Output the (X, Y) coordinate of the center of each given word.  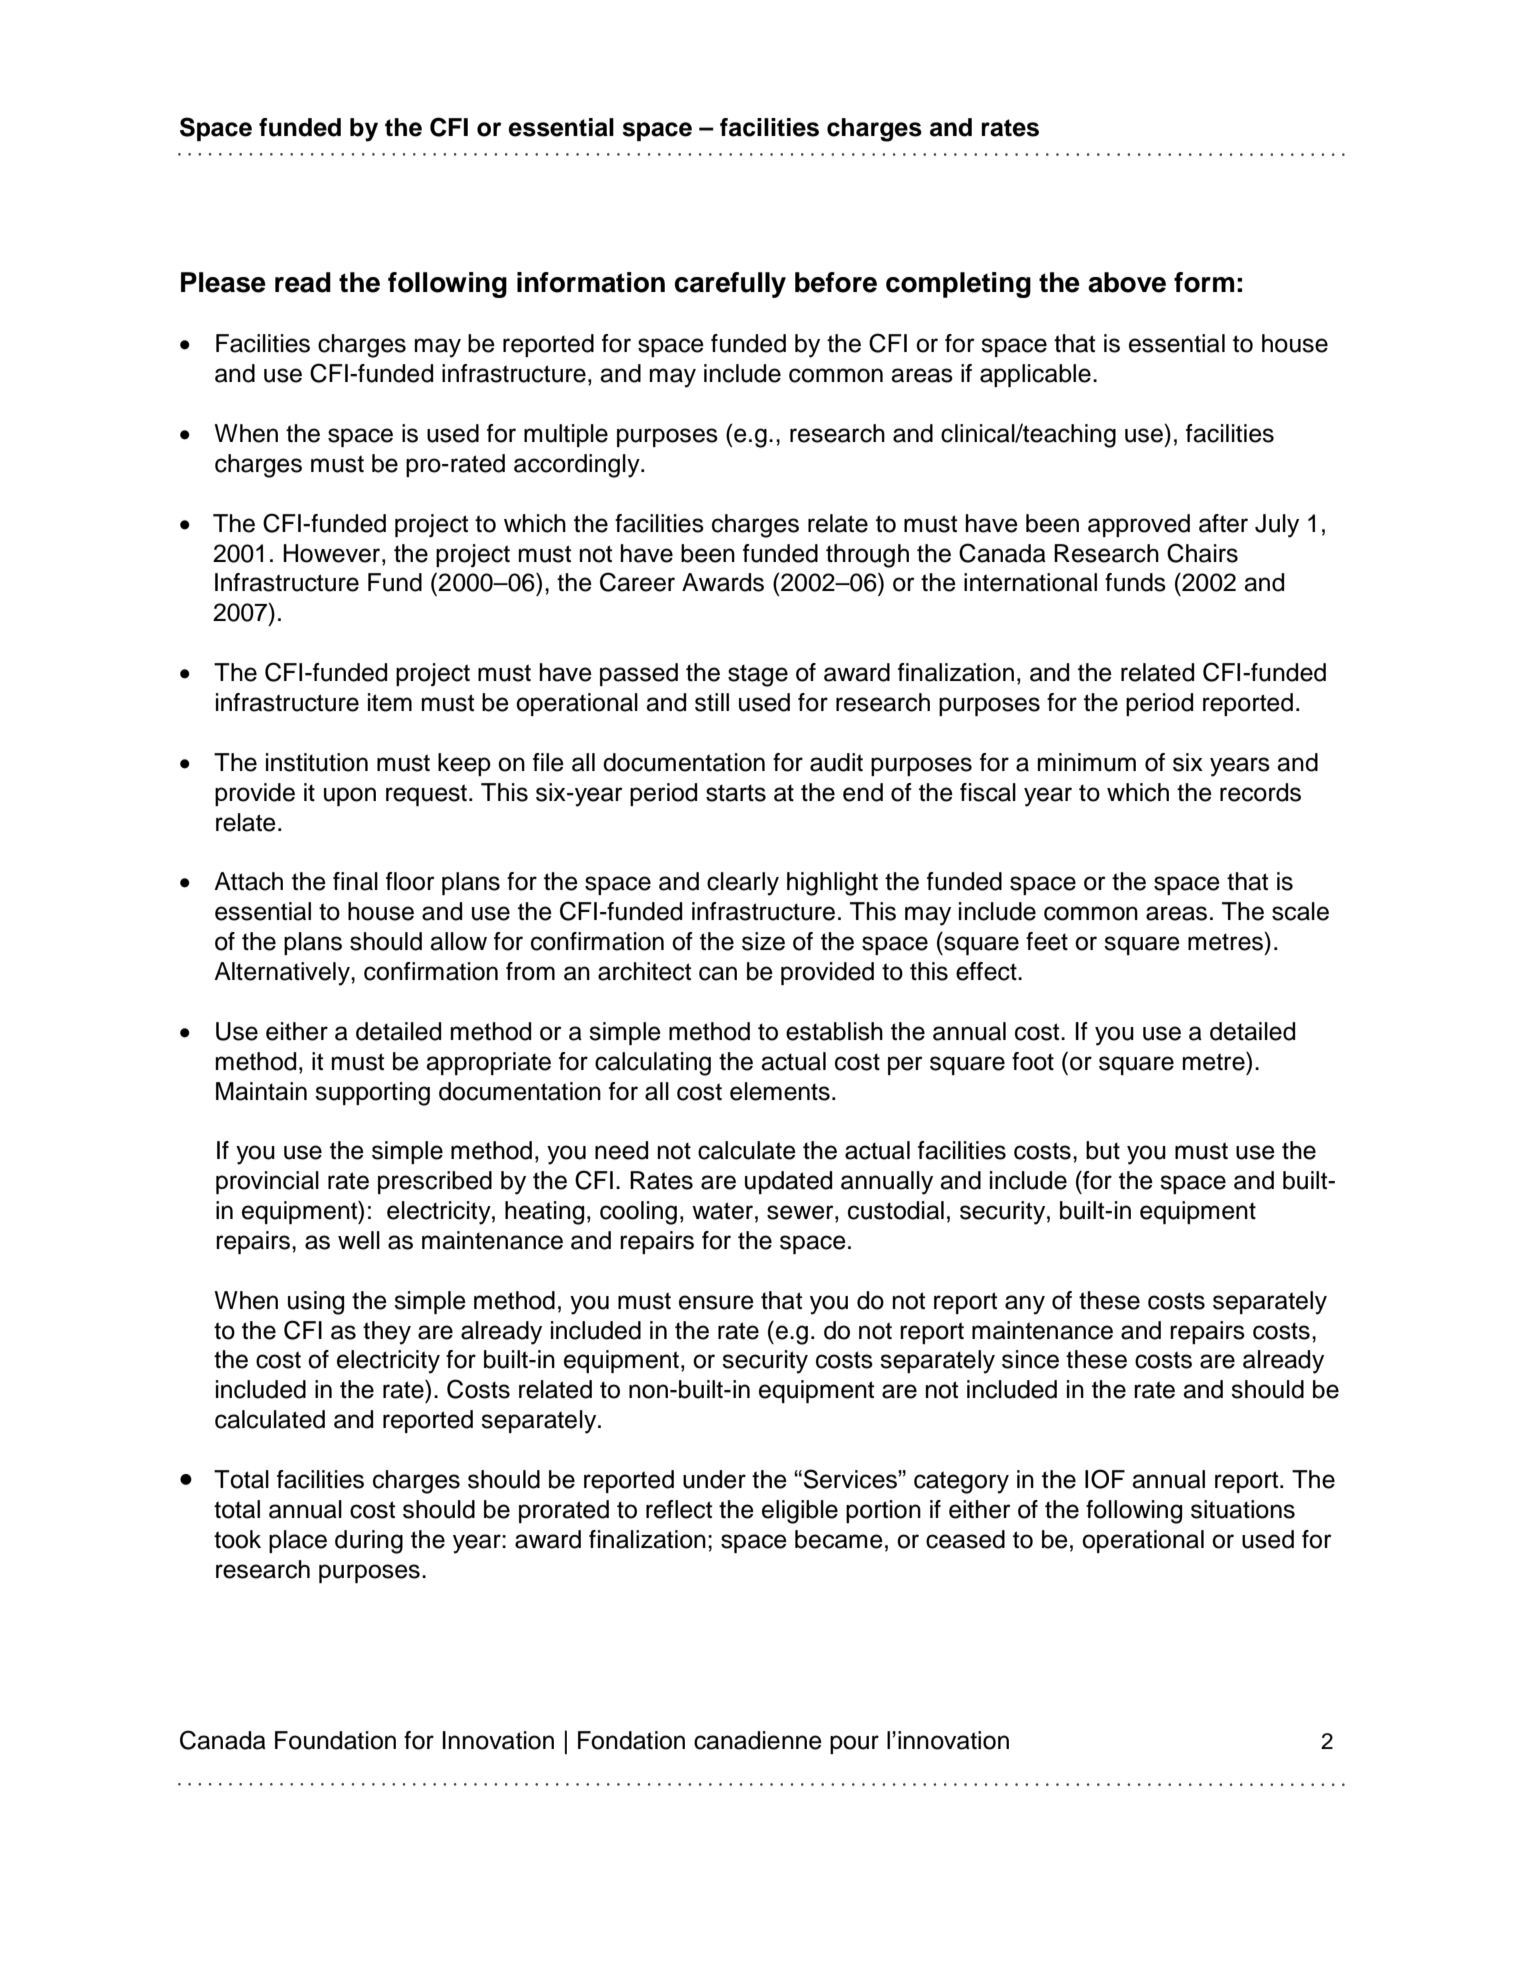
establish (834, 1031)
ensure (716, 1302)
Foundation (335, 1740)
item (390, 702)
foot (1033, 1061)
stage (758, 675)
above (1127, 282)
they (387, 1333)
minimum (1087, 762)
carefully (730, 285)
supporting (372, 1094)
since (1030, 1359)
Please (223, 282)
